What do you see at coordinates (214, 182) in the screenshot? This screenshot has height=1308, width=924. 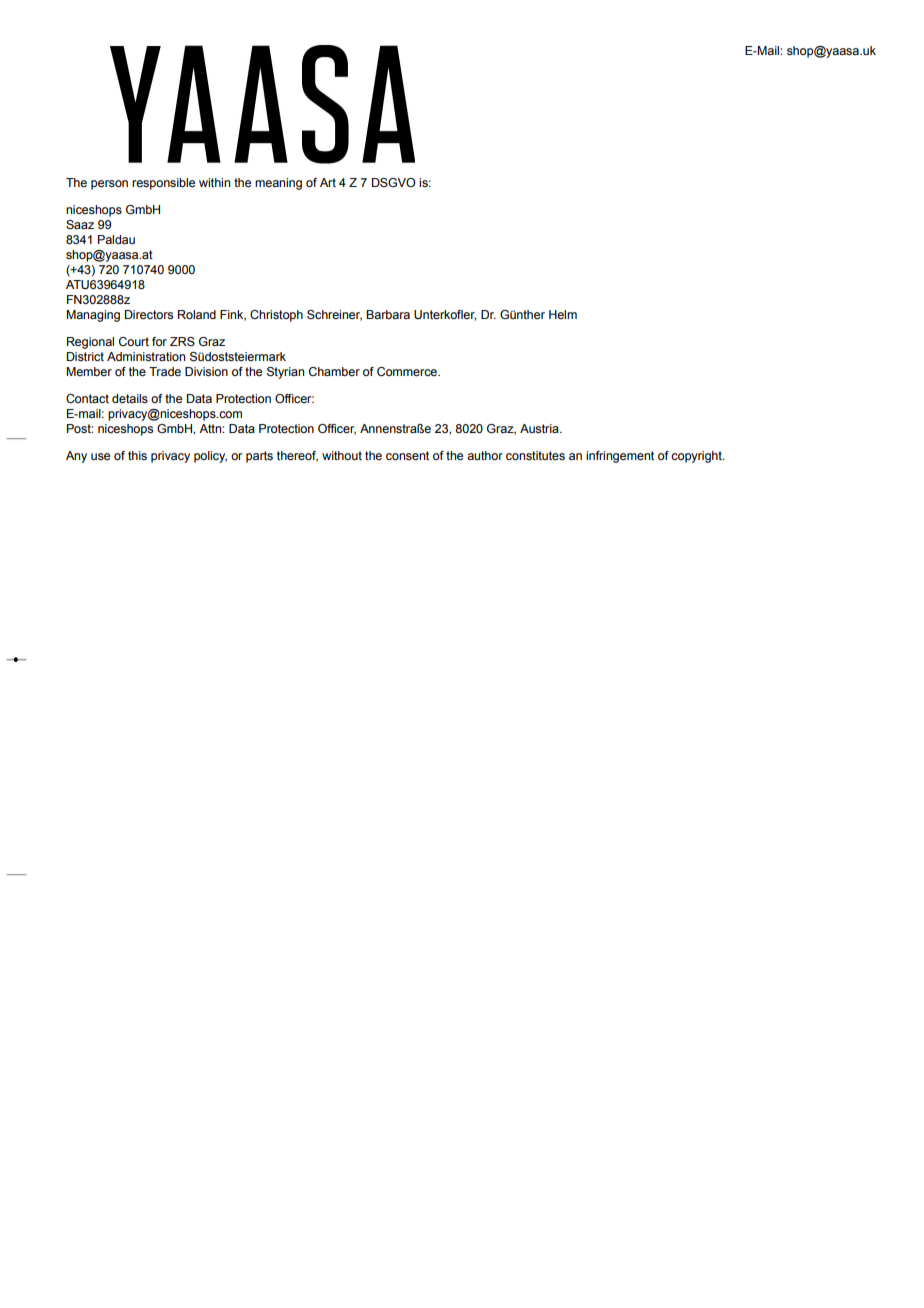 I see `within` at bounding box center [214, 182].
